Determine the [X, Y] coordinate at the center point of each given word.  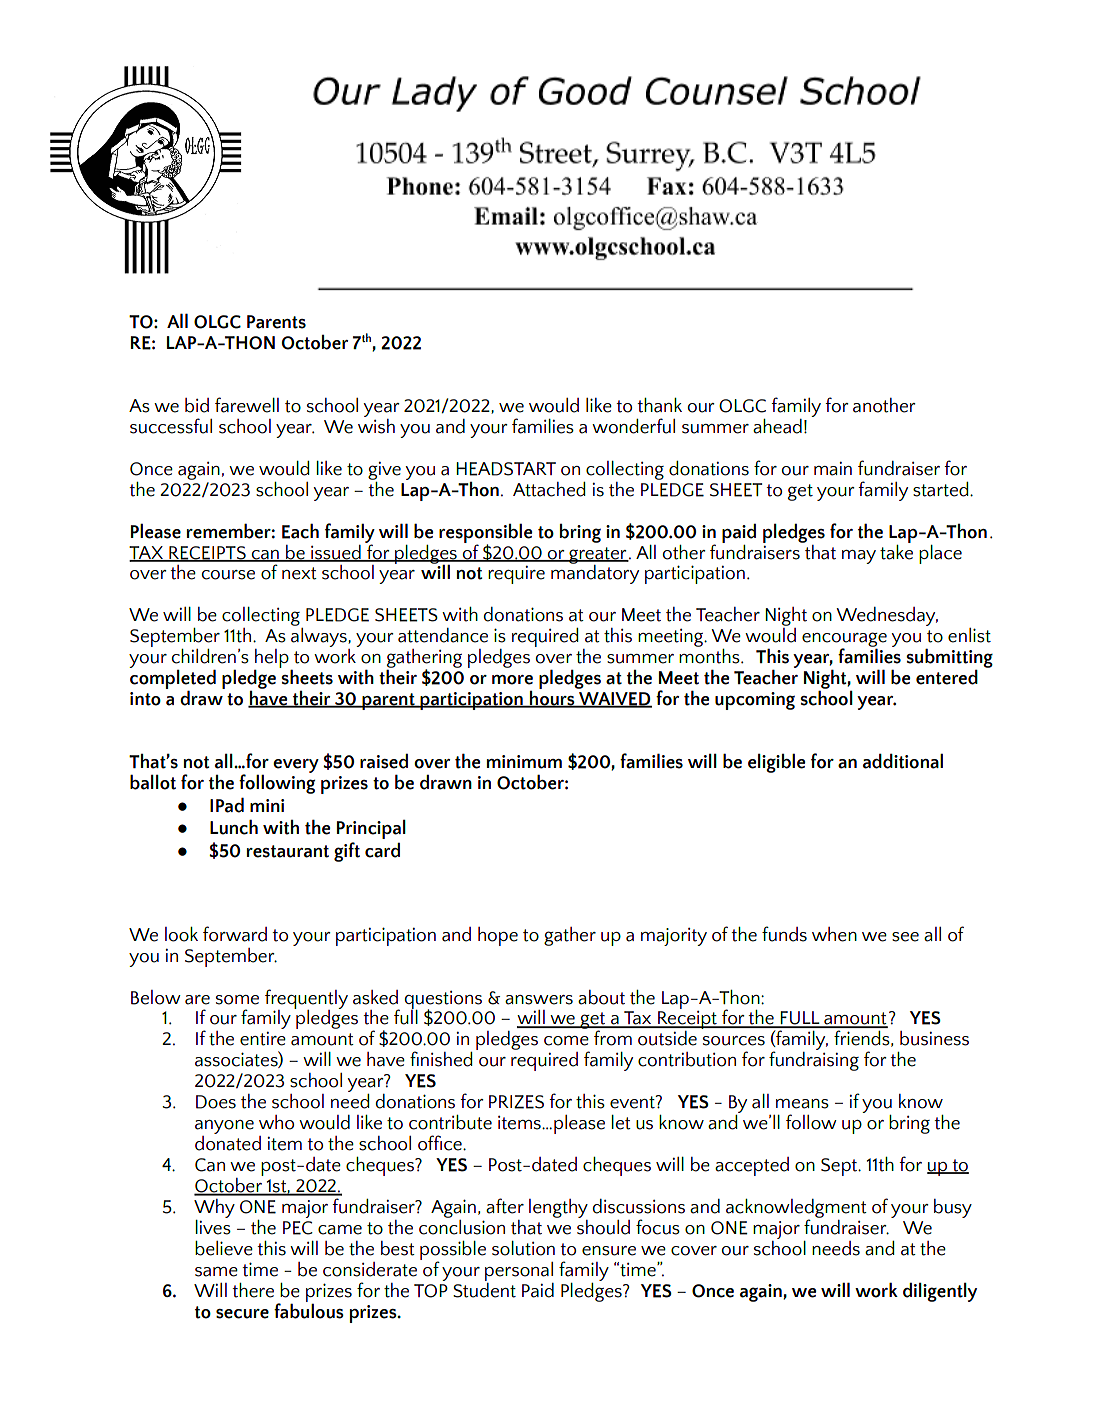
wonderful [633, 426]
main [833, 469]
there [253, 1290]
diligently [940, 1292]
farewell [247, 405]
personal [519, 1271]
